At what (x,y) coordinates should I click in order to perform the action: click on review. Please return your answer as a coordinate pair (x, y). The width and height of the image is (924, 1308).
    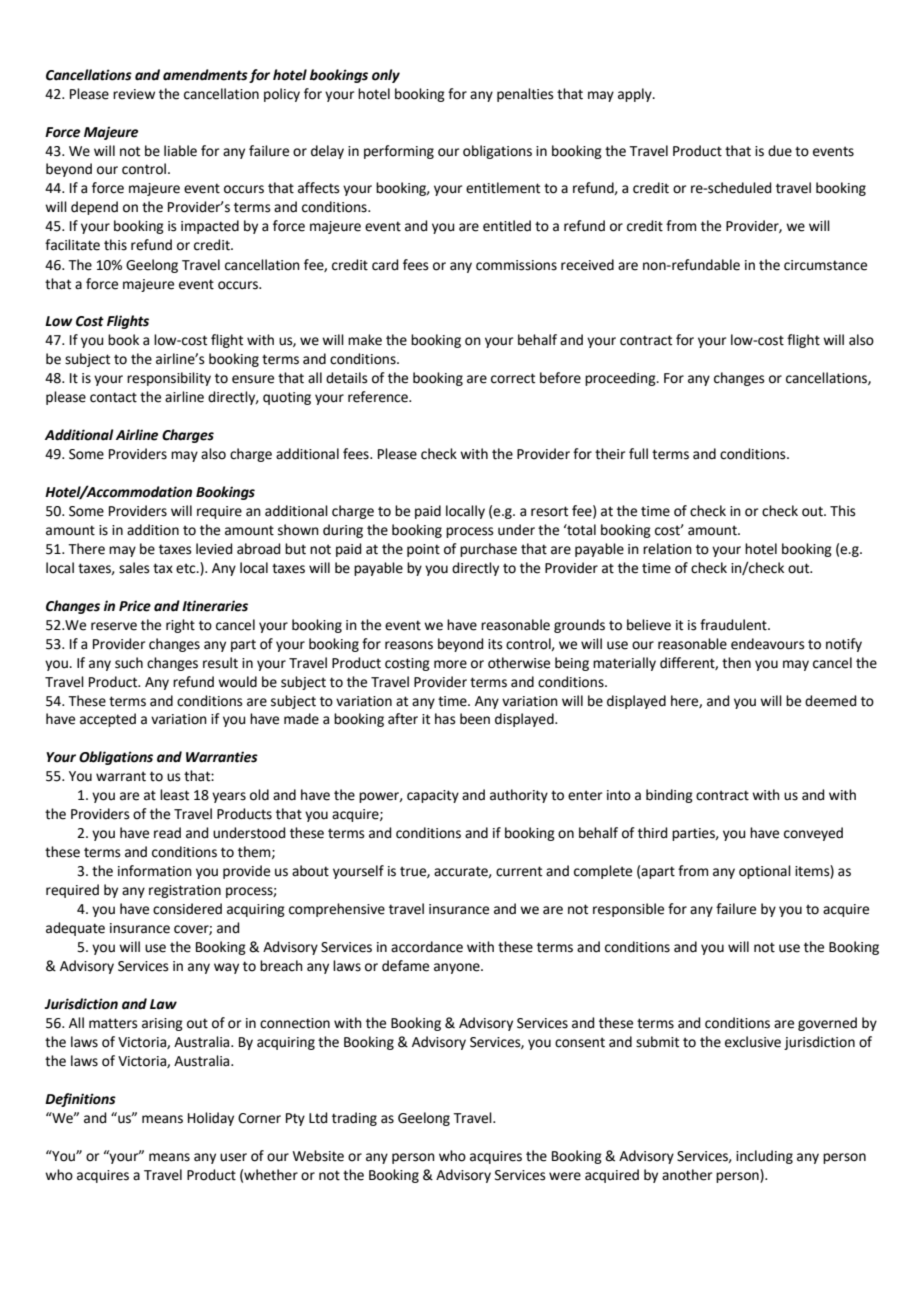
    Looking at the image, I should click on (134, 94).
